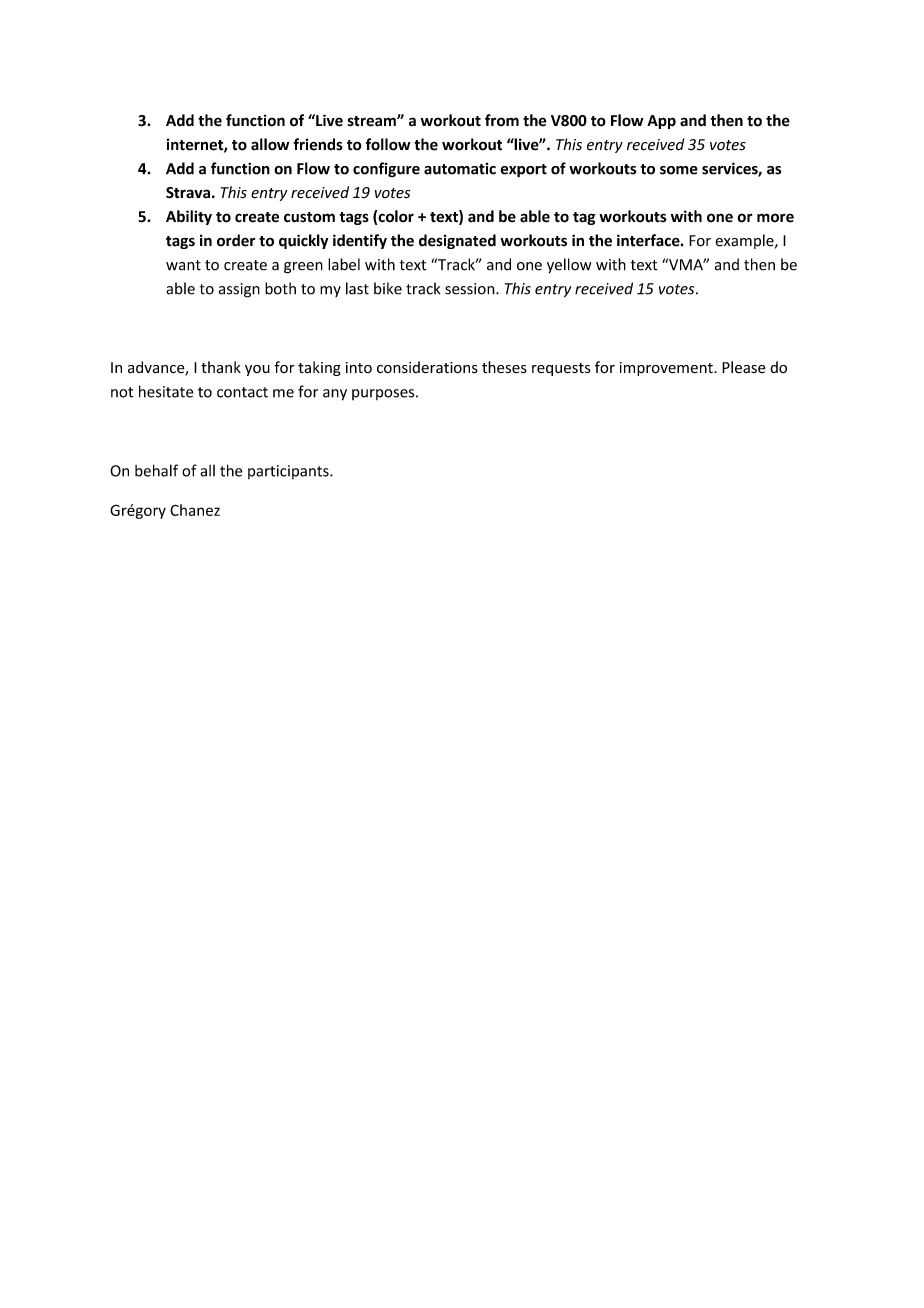  What do you see at coordinates (270, 144) in the screenshot?
I see `allow` at bounding box center [270, 144].
